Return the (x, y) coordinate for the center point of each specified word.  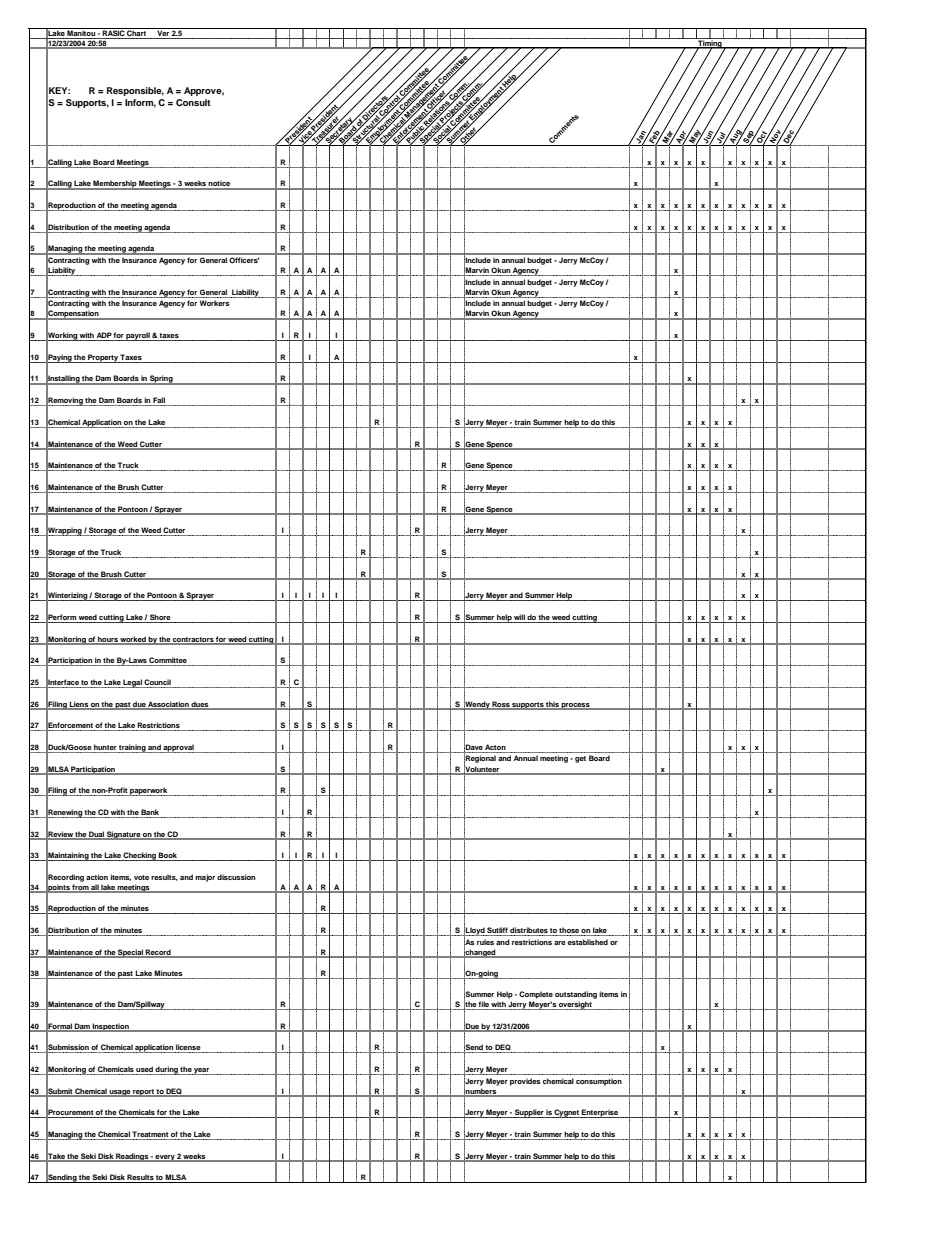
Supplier (529, 1113)
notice (220, 184)
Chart (136, 32)
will (519, 617)
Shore (160, 617)
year (202, 1071)
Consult (193, 102)
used (145, 1070)
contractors (193, 640)
